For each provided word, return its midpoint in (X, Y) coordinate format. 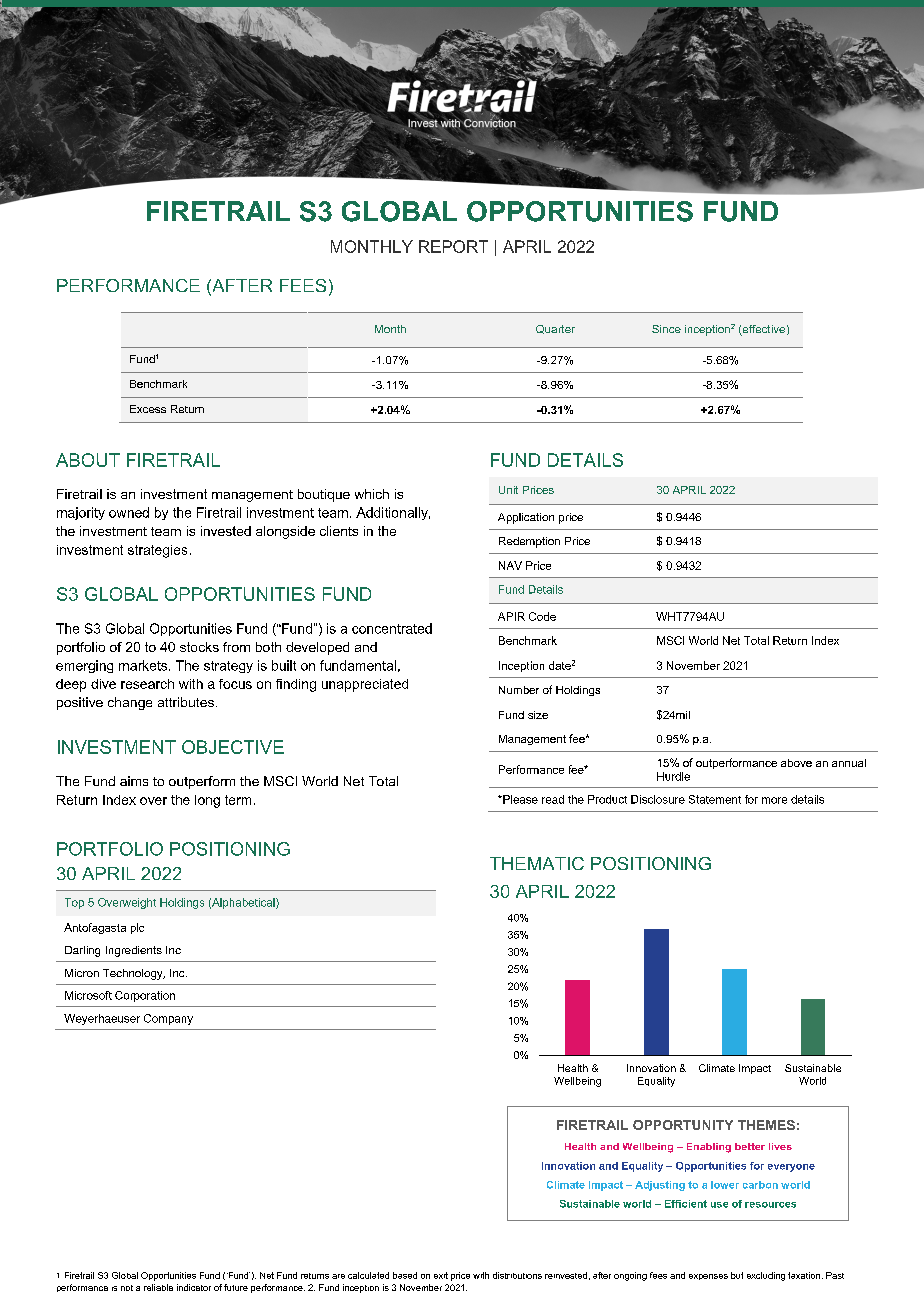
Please (519, 799)
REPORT (453, 246)
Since (666, 329)
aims (134, 781)
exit (441, 1275)
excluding (766, 1276)
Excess (148, 409)
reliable (158, 1287)
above (796, 763)
